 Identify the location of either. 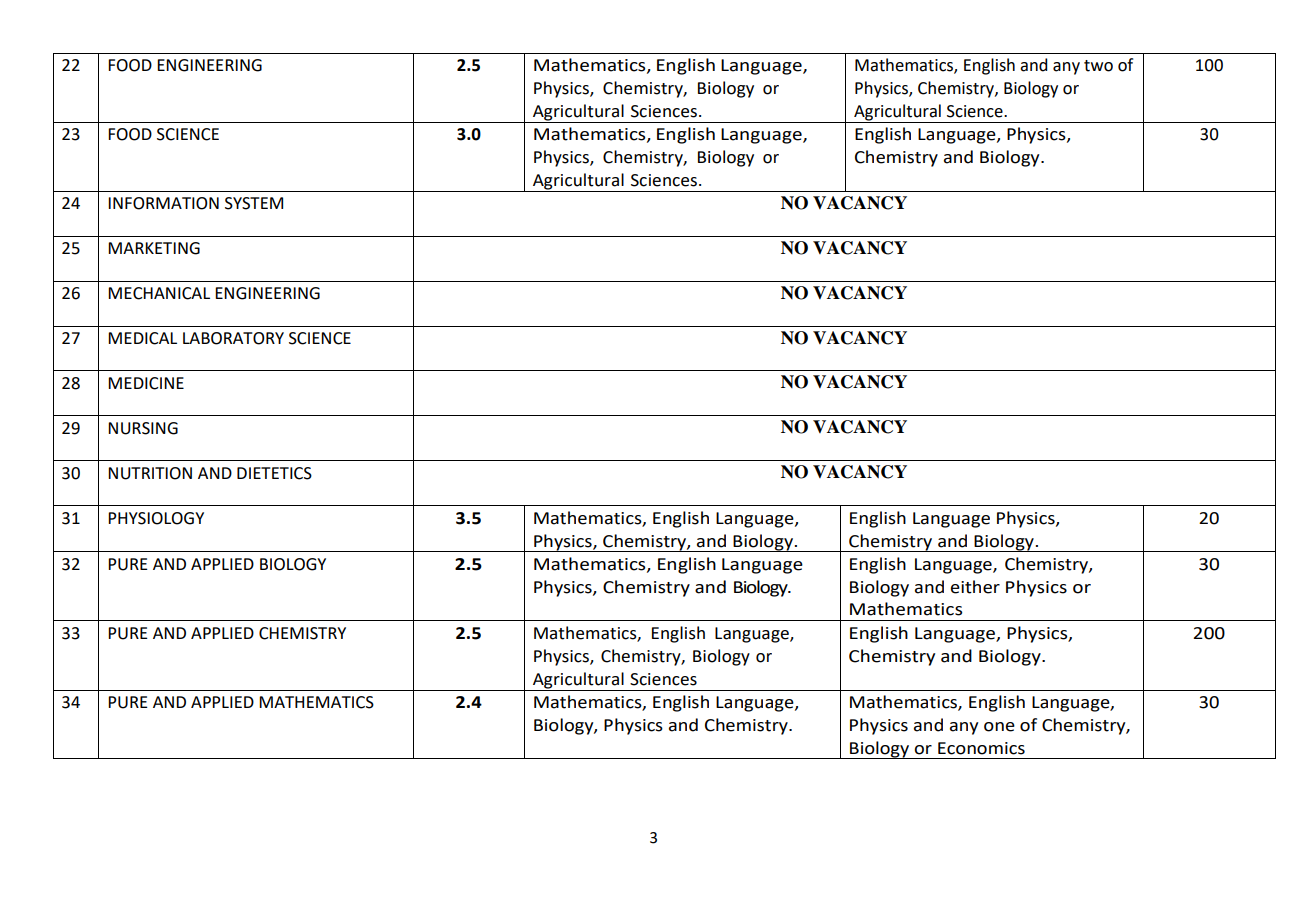
(975, 587).
